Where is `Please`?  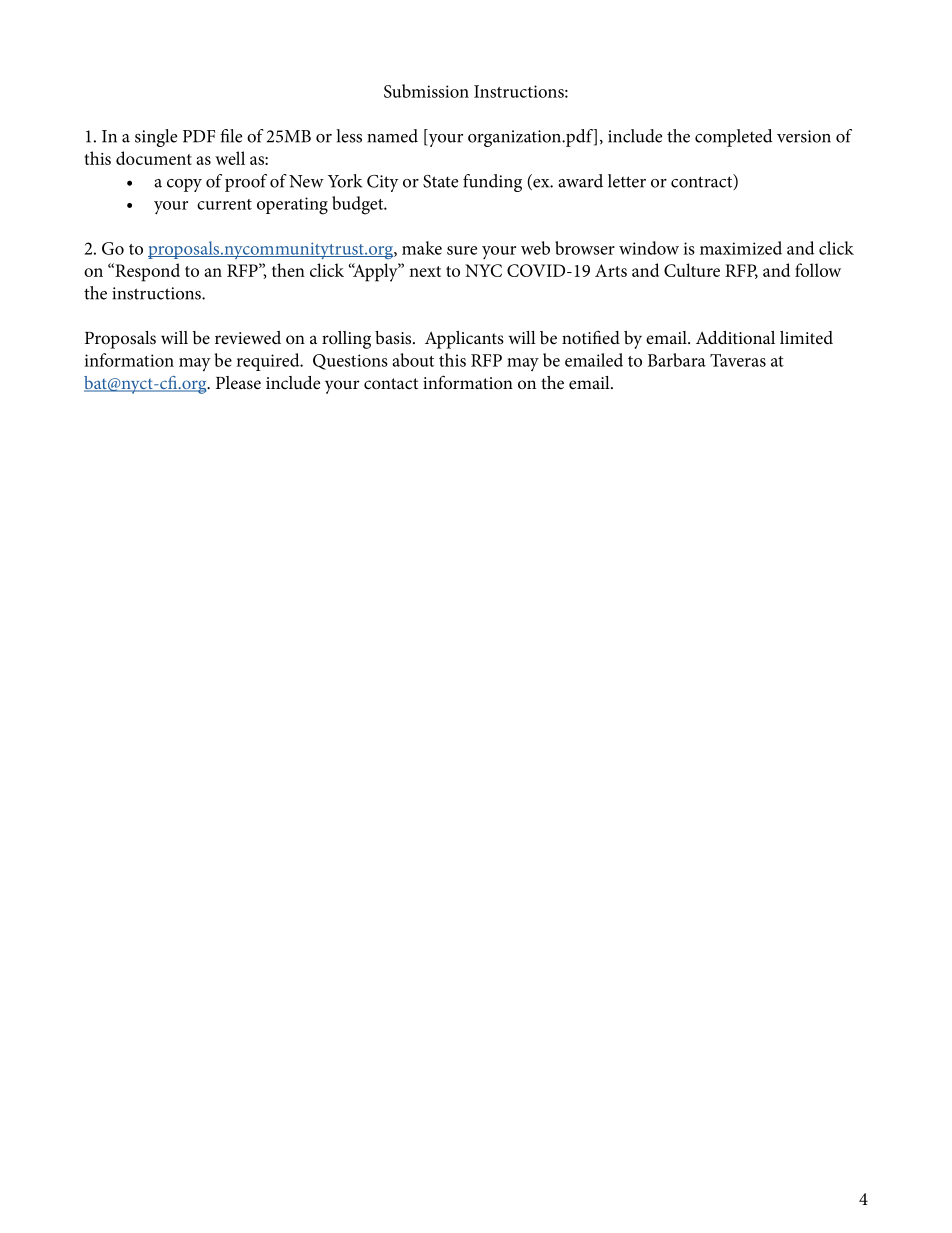
Please is located at coordinates (238, 383).
